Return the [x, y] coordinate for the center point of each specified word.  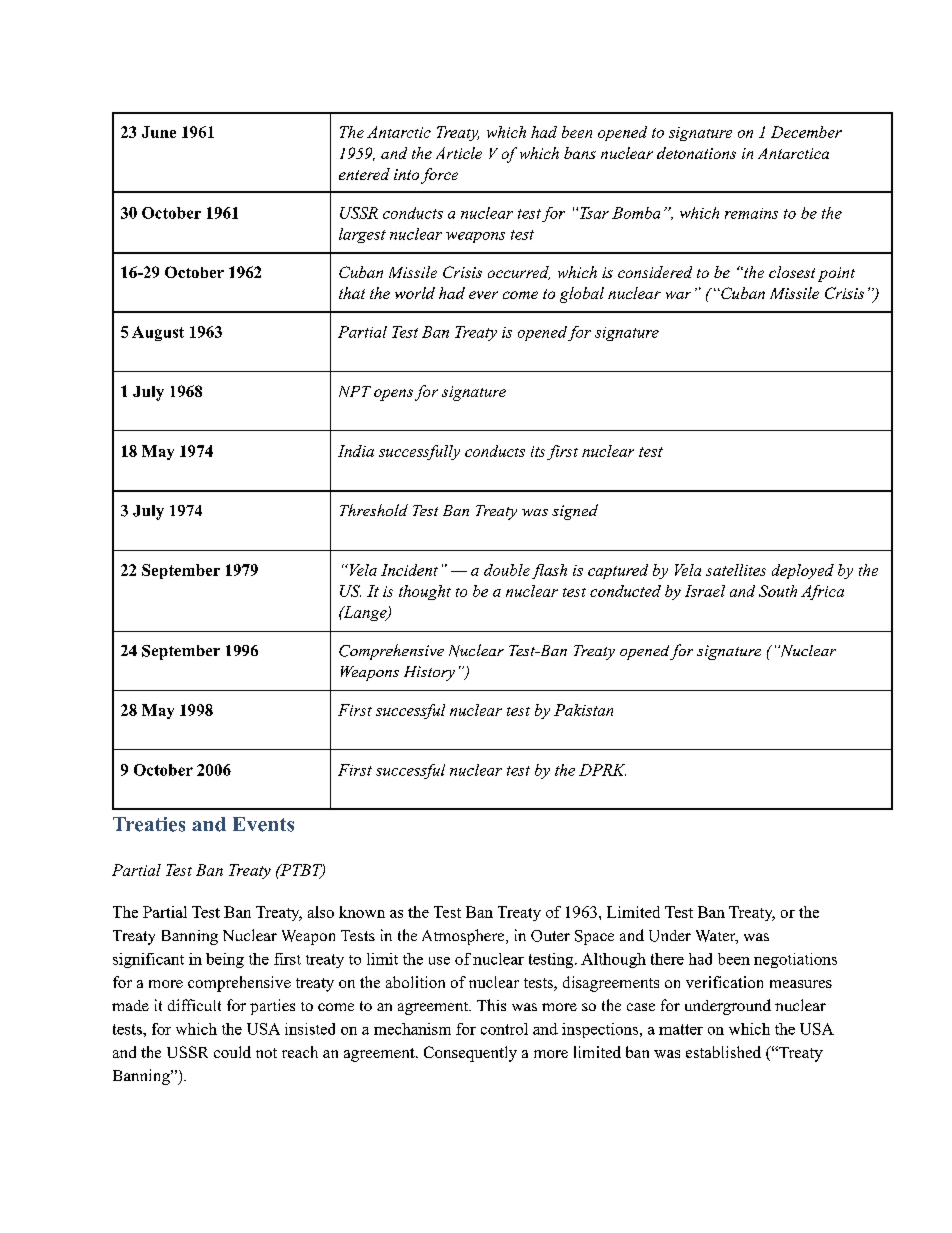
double [507, 570]
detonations [696, 153]
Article [459, 153]
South [778, 591]
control [504, 1029]
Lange [365, 613]
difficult [194, 1005]
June [159, 132]
